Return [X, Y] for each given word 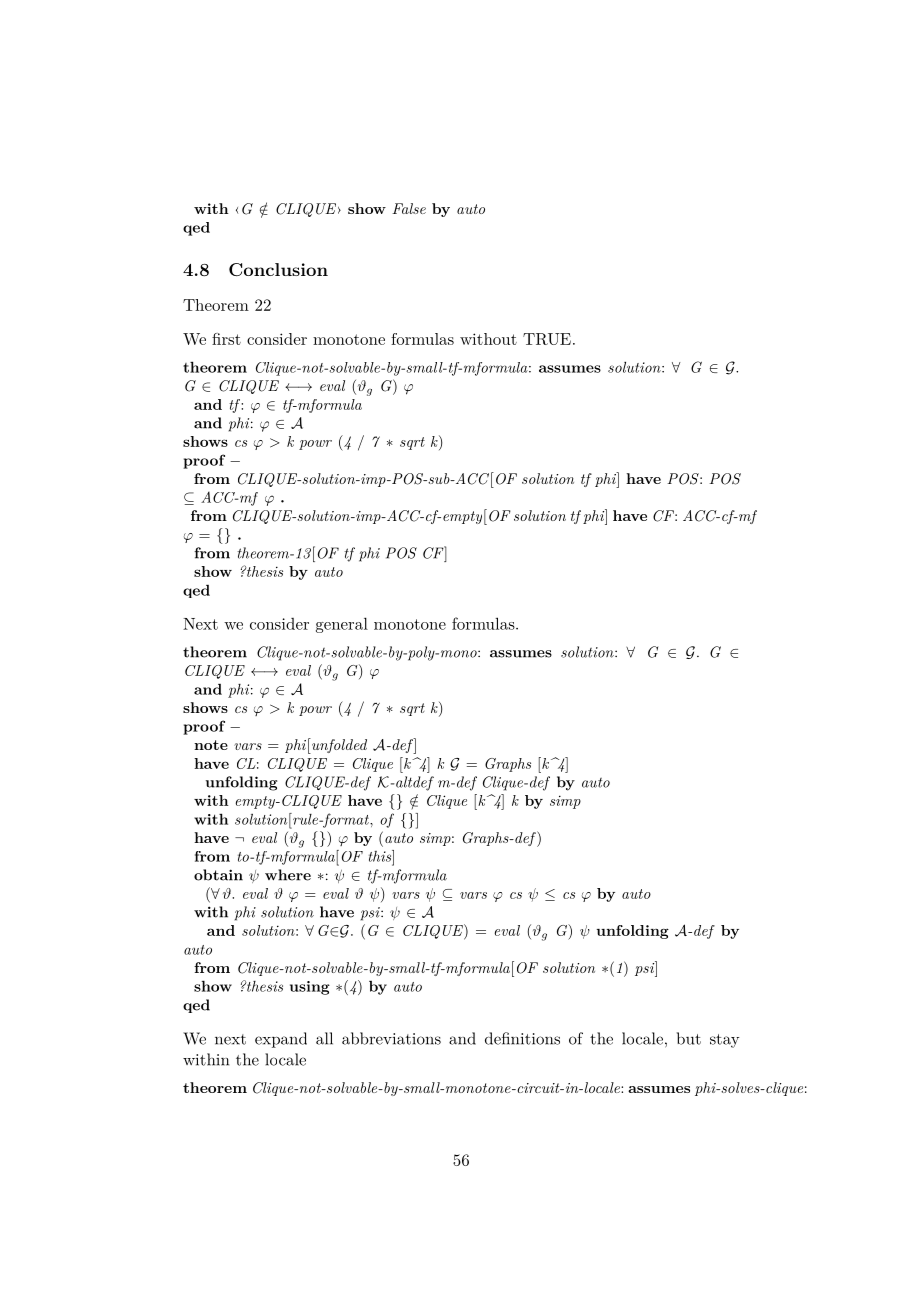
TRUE [547, 339]
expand [281, 1040]
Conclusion [278, 269]
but [689, 1038]
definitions [522, 1038]
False [409, 208]
